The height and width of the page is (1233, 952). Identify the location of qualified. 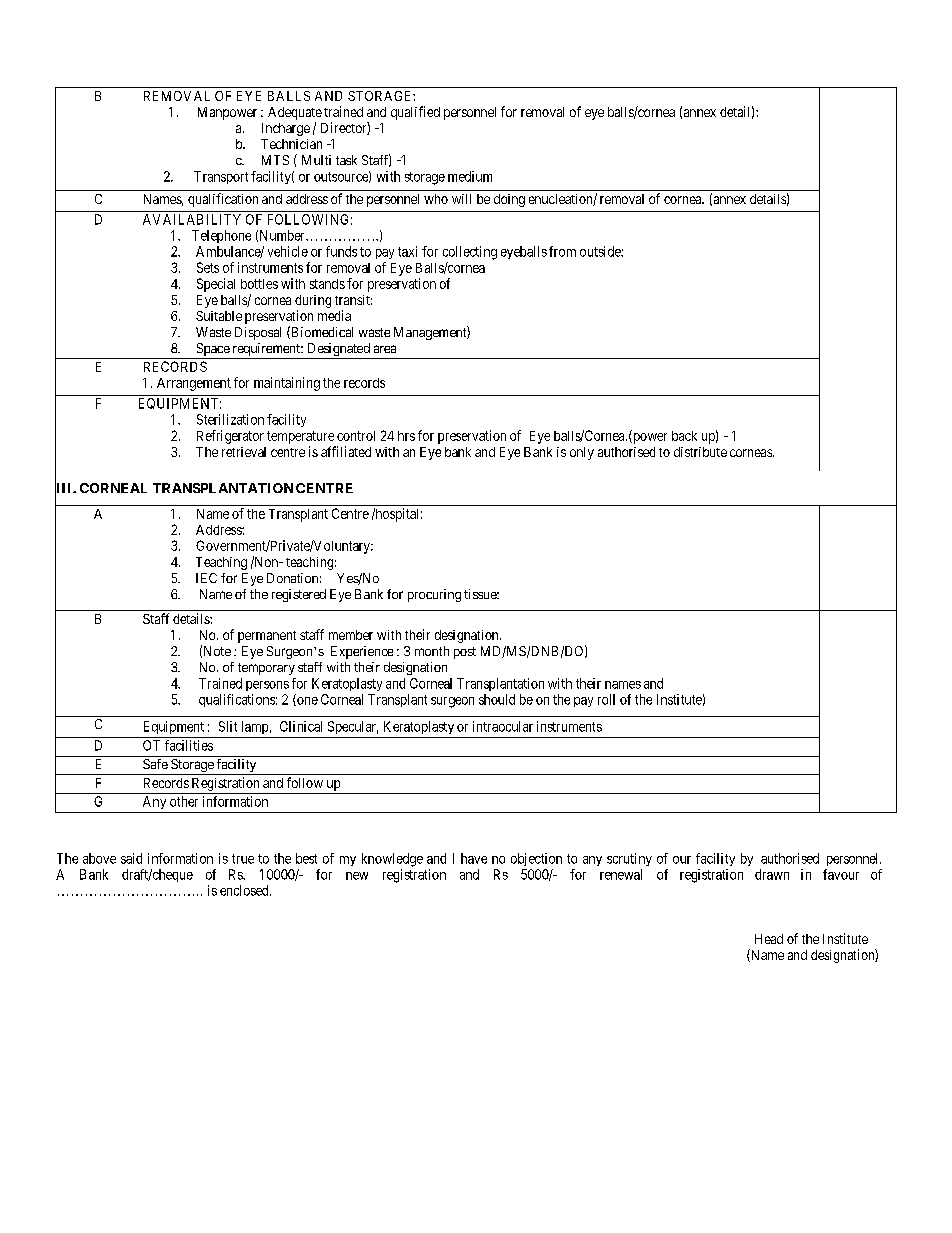
(415, 113).
